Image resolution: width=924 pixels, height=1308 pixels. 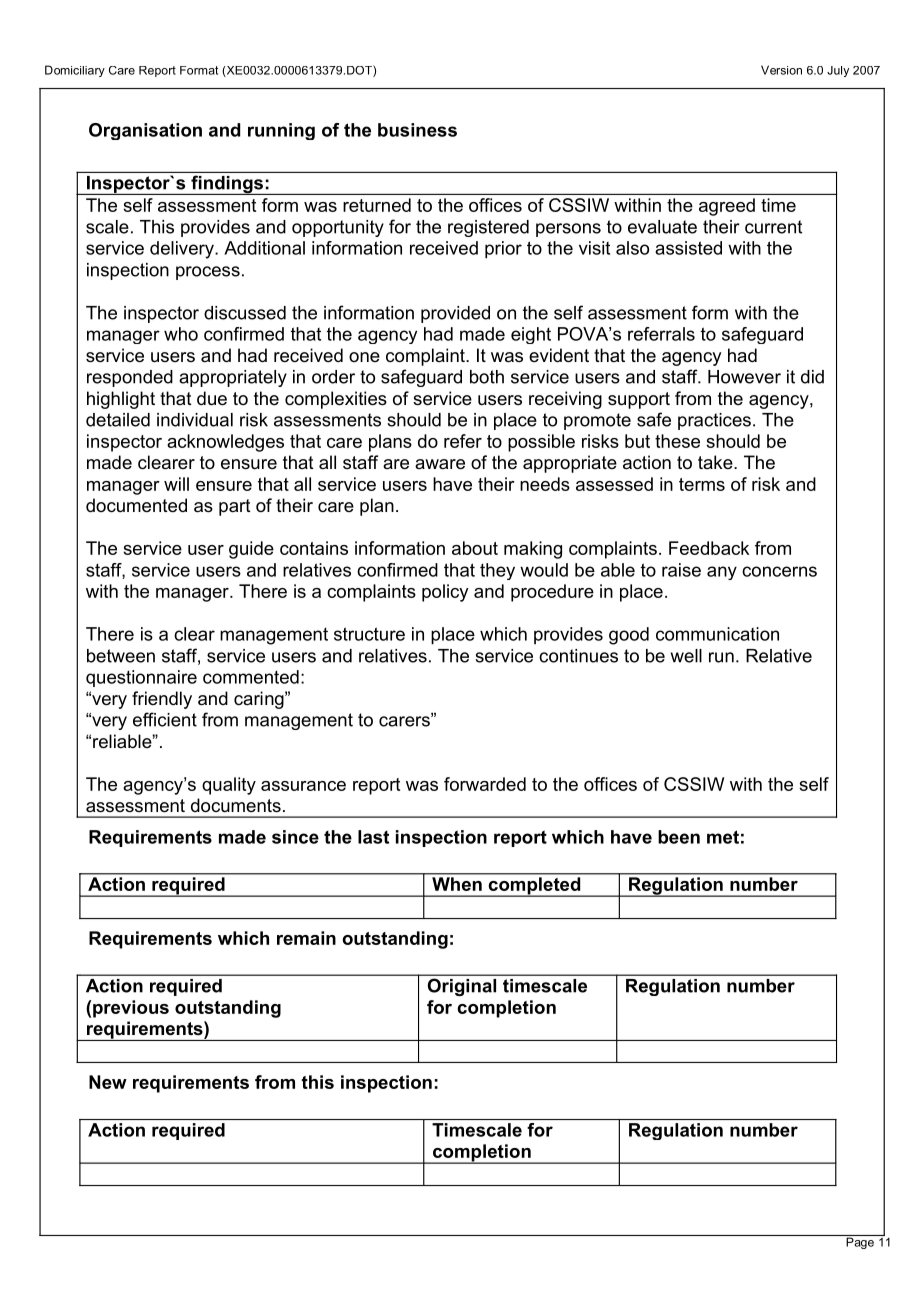 I want to click on quality, so click(x=229, y=786).
